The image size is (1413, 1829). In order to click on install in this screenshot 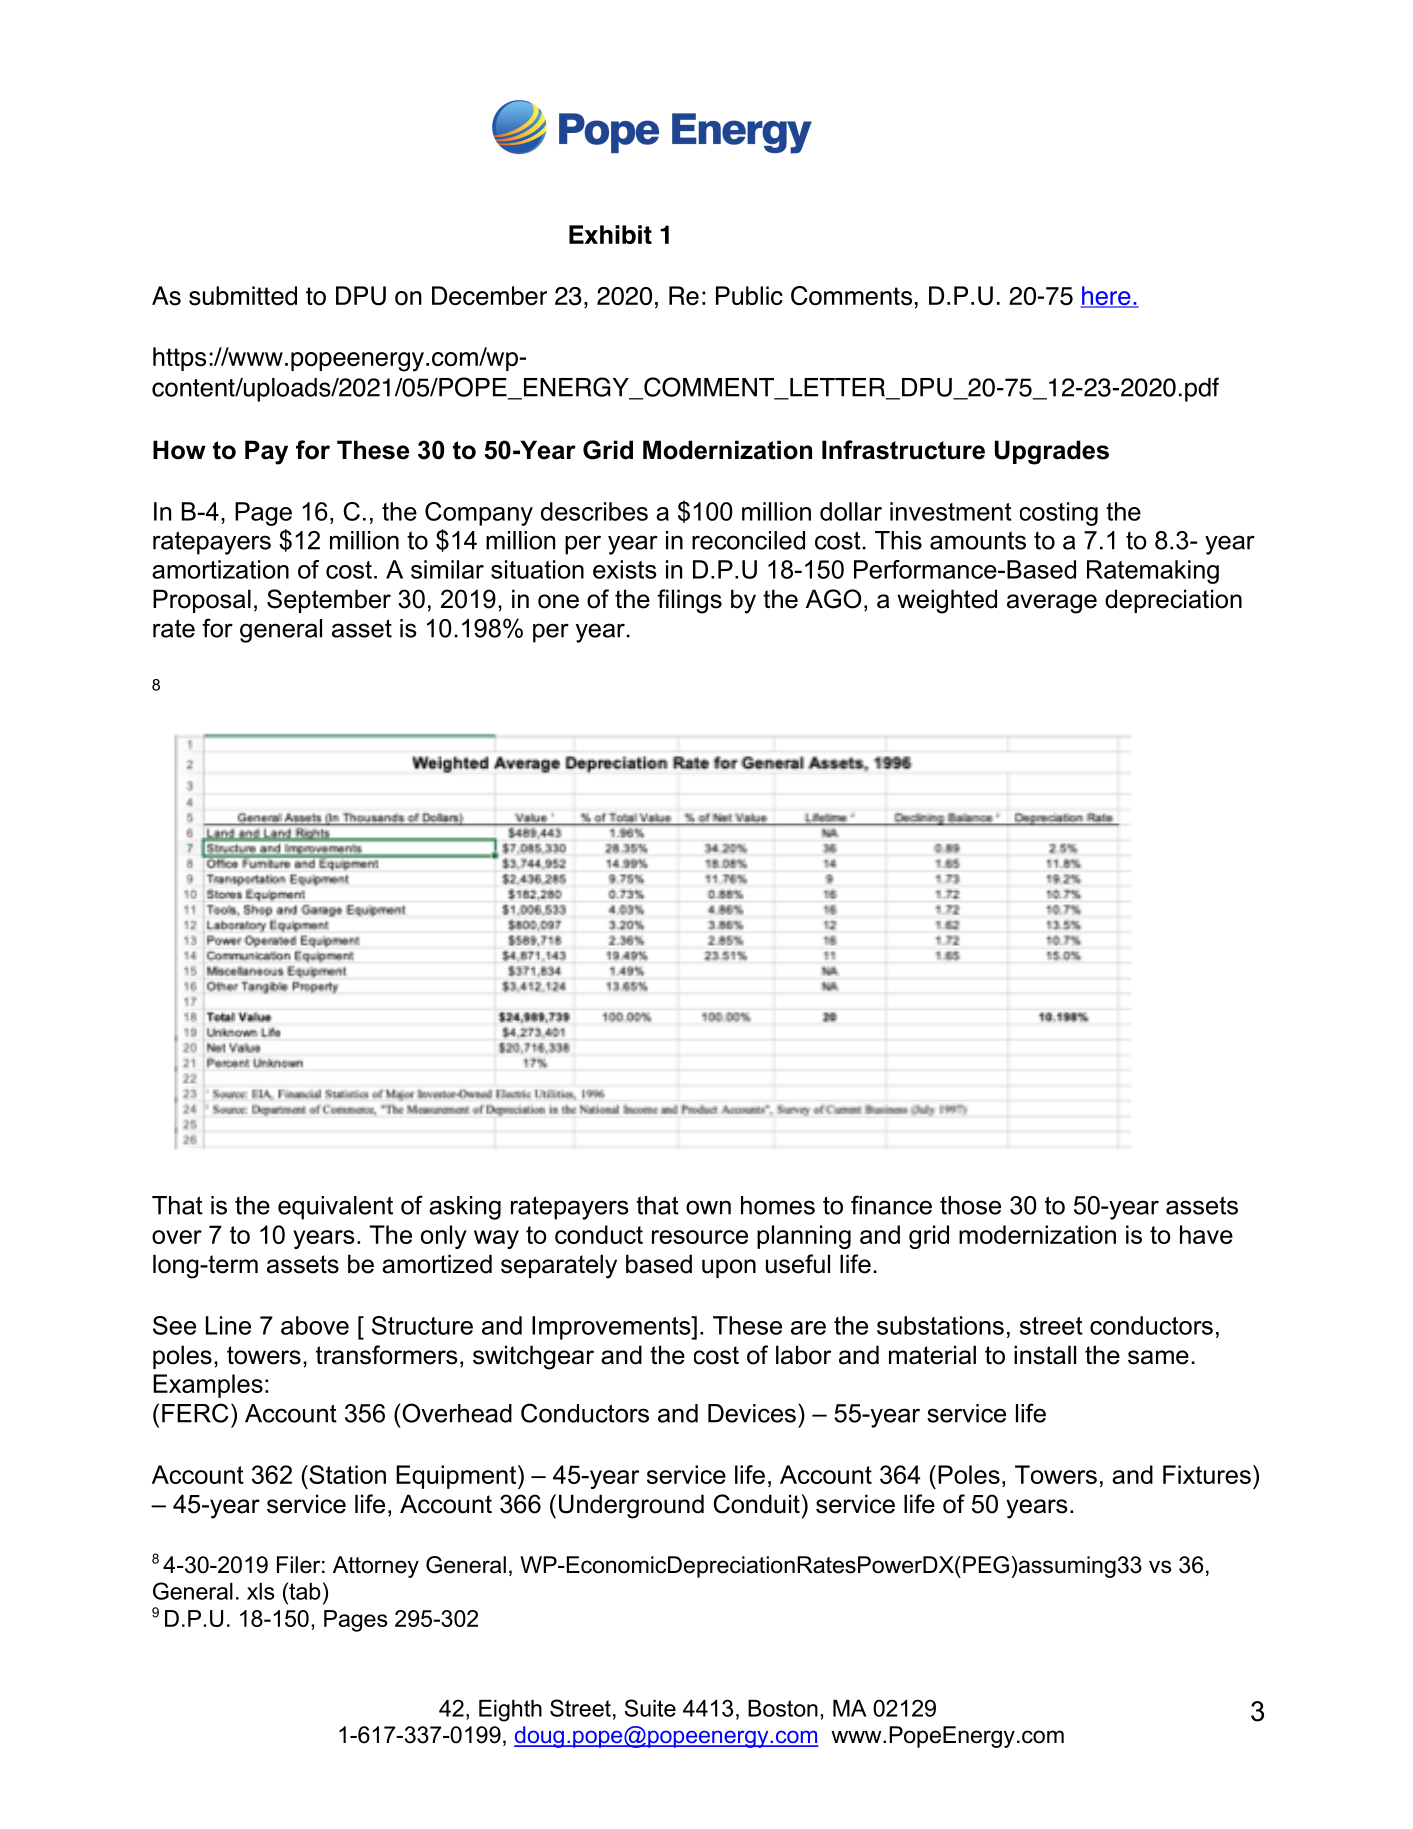, I will do `click(1045, 1355)`.
